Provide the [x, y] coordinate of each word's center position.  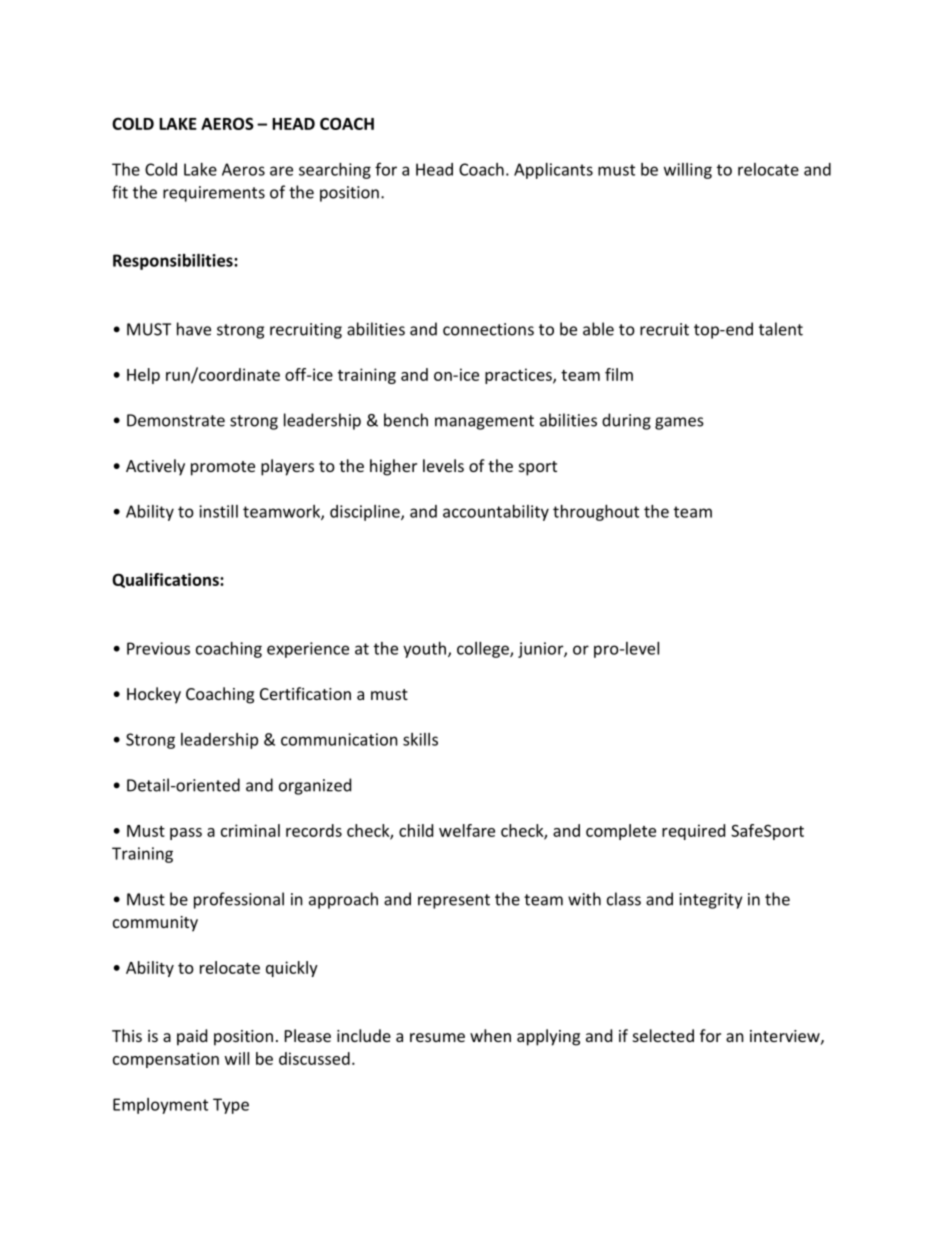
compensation [166, 1060]
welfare [467, 830]
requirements [214, 194]
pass [186, 834]
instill [218, 511]
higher [393, 467]
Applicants [553, 171]
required [693, 832]
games [679, 423]
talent [781, 329]
